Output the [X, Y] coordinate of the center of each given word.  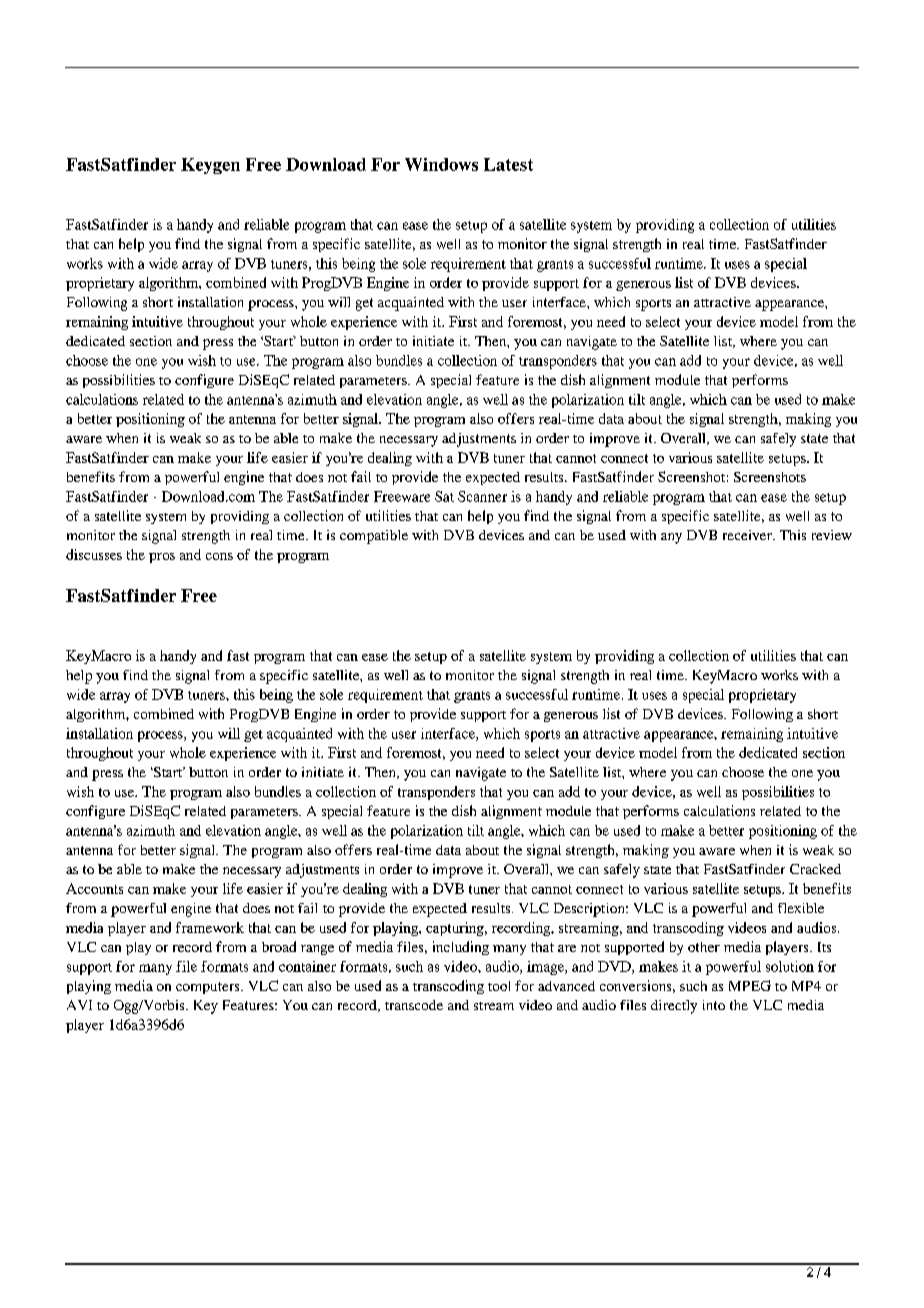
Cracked [815, 869]
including [461, 948]
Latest [508, 164]
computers [209, 988]
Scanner [482, 496]
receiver [748, 535]
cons [219, 556]
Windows [441, 164]
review [832, 535]
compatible [374, 537]
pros [162, 558]
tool [499, 986]
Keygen [210, 166]
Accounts [94, 888]
